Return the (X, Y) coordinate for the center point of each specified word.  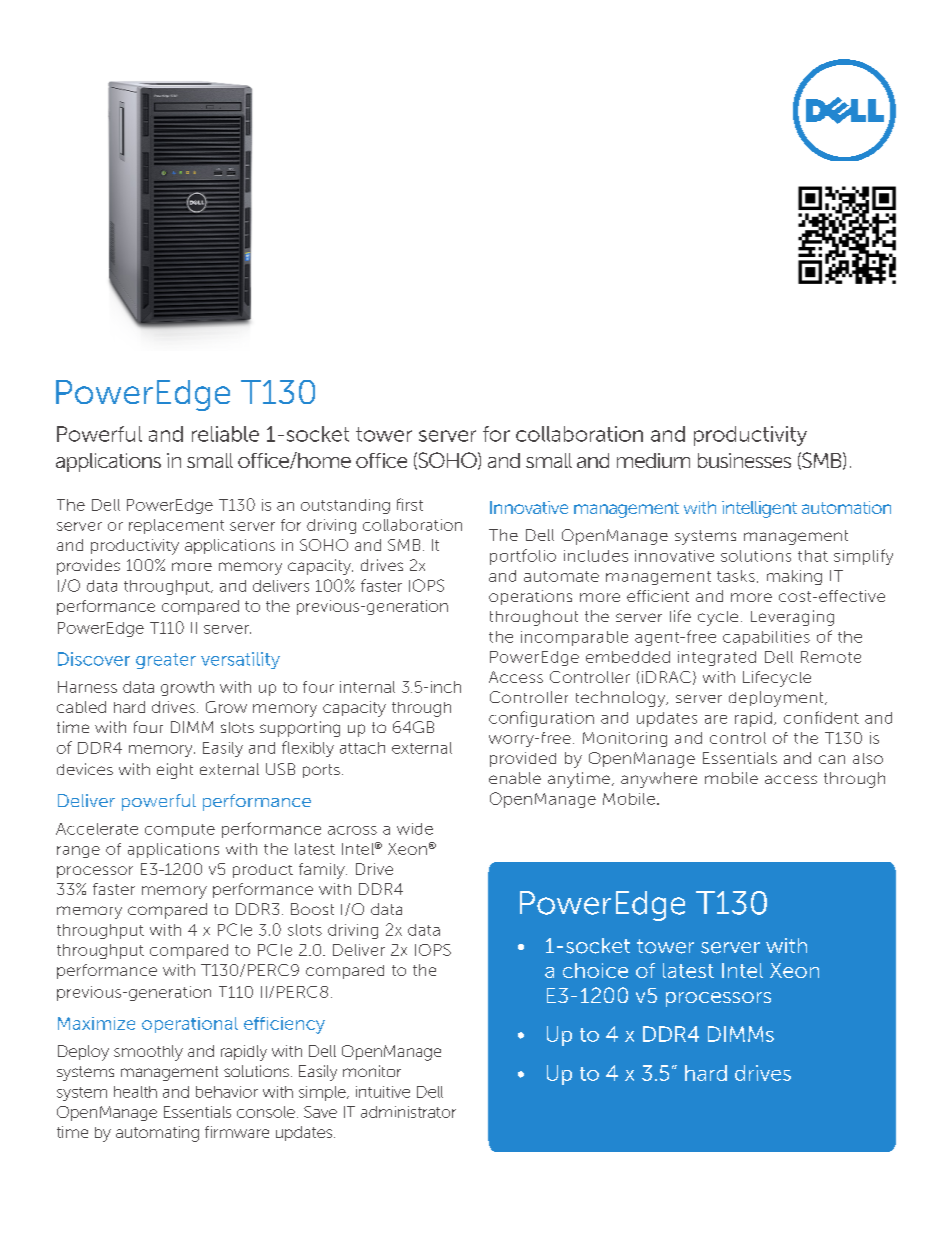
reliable (225, 434)
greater (166, 661)
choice (595, 970)
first (410, 504)
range (78, 852)
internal (367, 687)
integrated (717, 658)
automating (157, 1134)
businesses (744, 460)
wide (415, 829)
